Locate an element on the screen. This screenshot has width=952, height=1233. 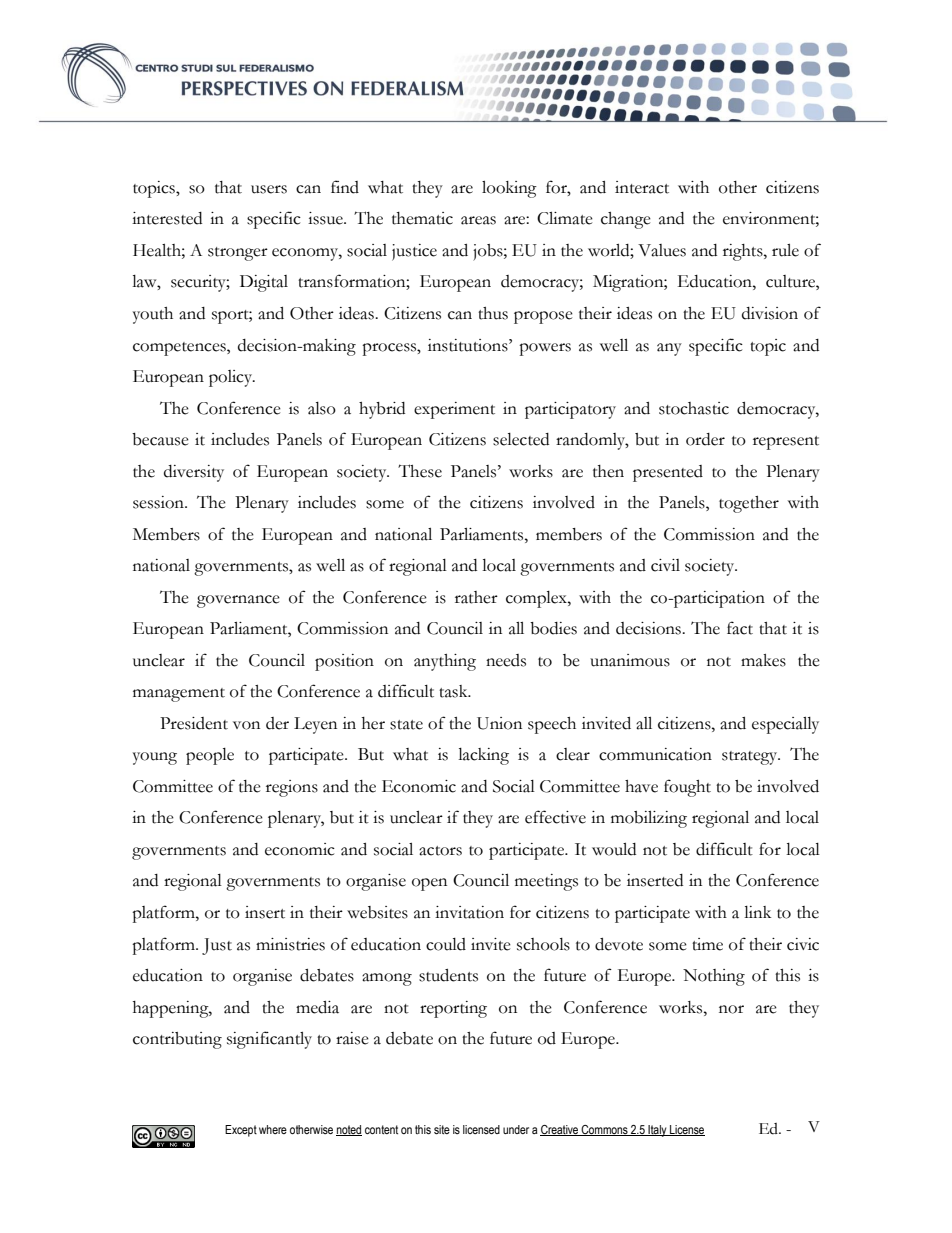
selected is located at coordinates (521, 439).
